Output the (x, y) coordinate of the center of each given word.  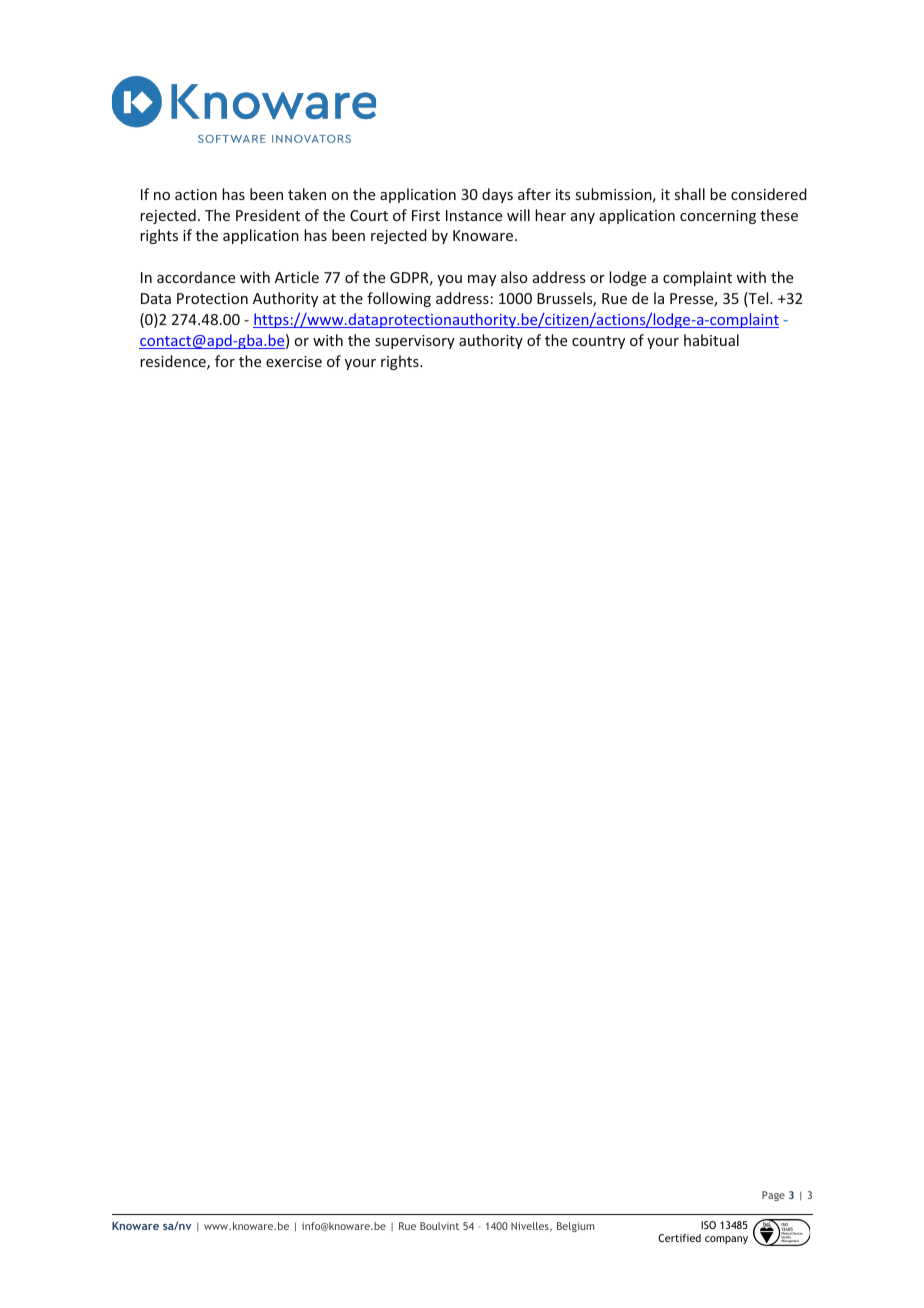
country (598, 342)
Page (773, 1196)
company (726, 1240)
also (514, 277)
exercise (294, 361)
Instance (474, 215)
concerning (718, 217)
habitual (711, 340)
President (268, 215)
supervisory (415, 342)
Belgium (576, 1227)
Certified (679, 1238)
